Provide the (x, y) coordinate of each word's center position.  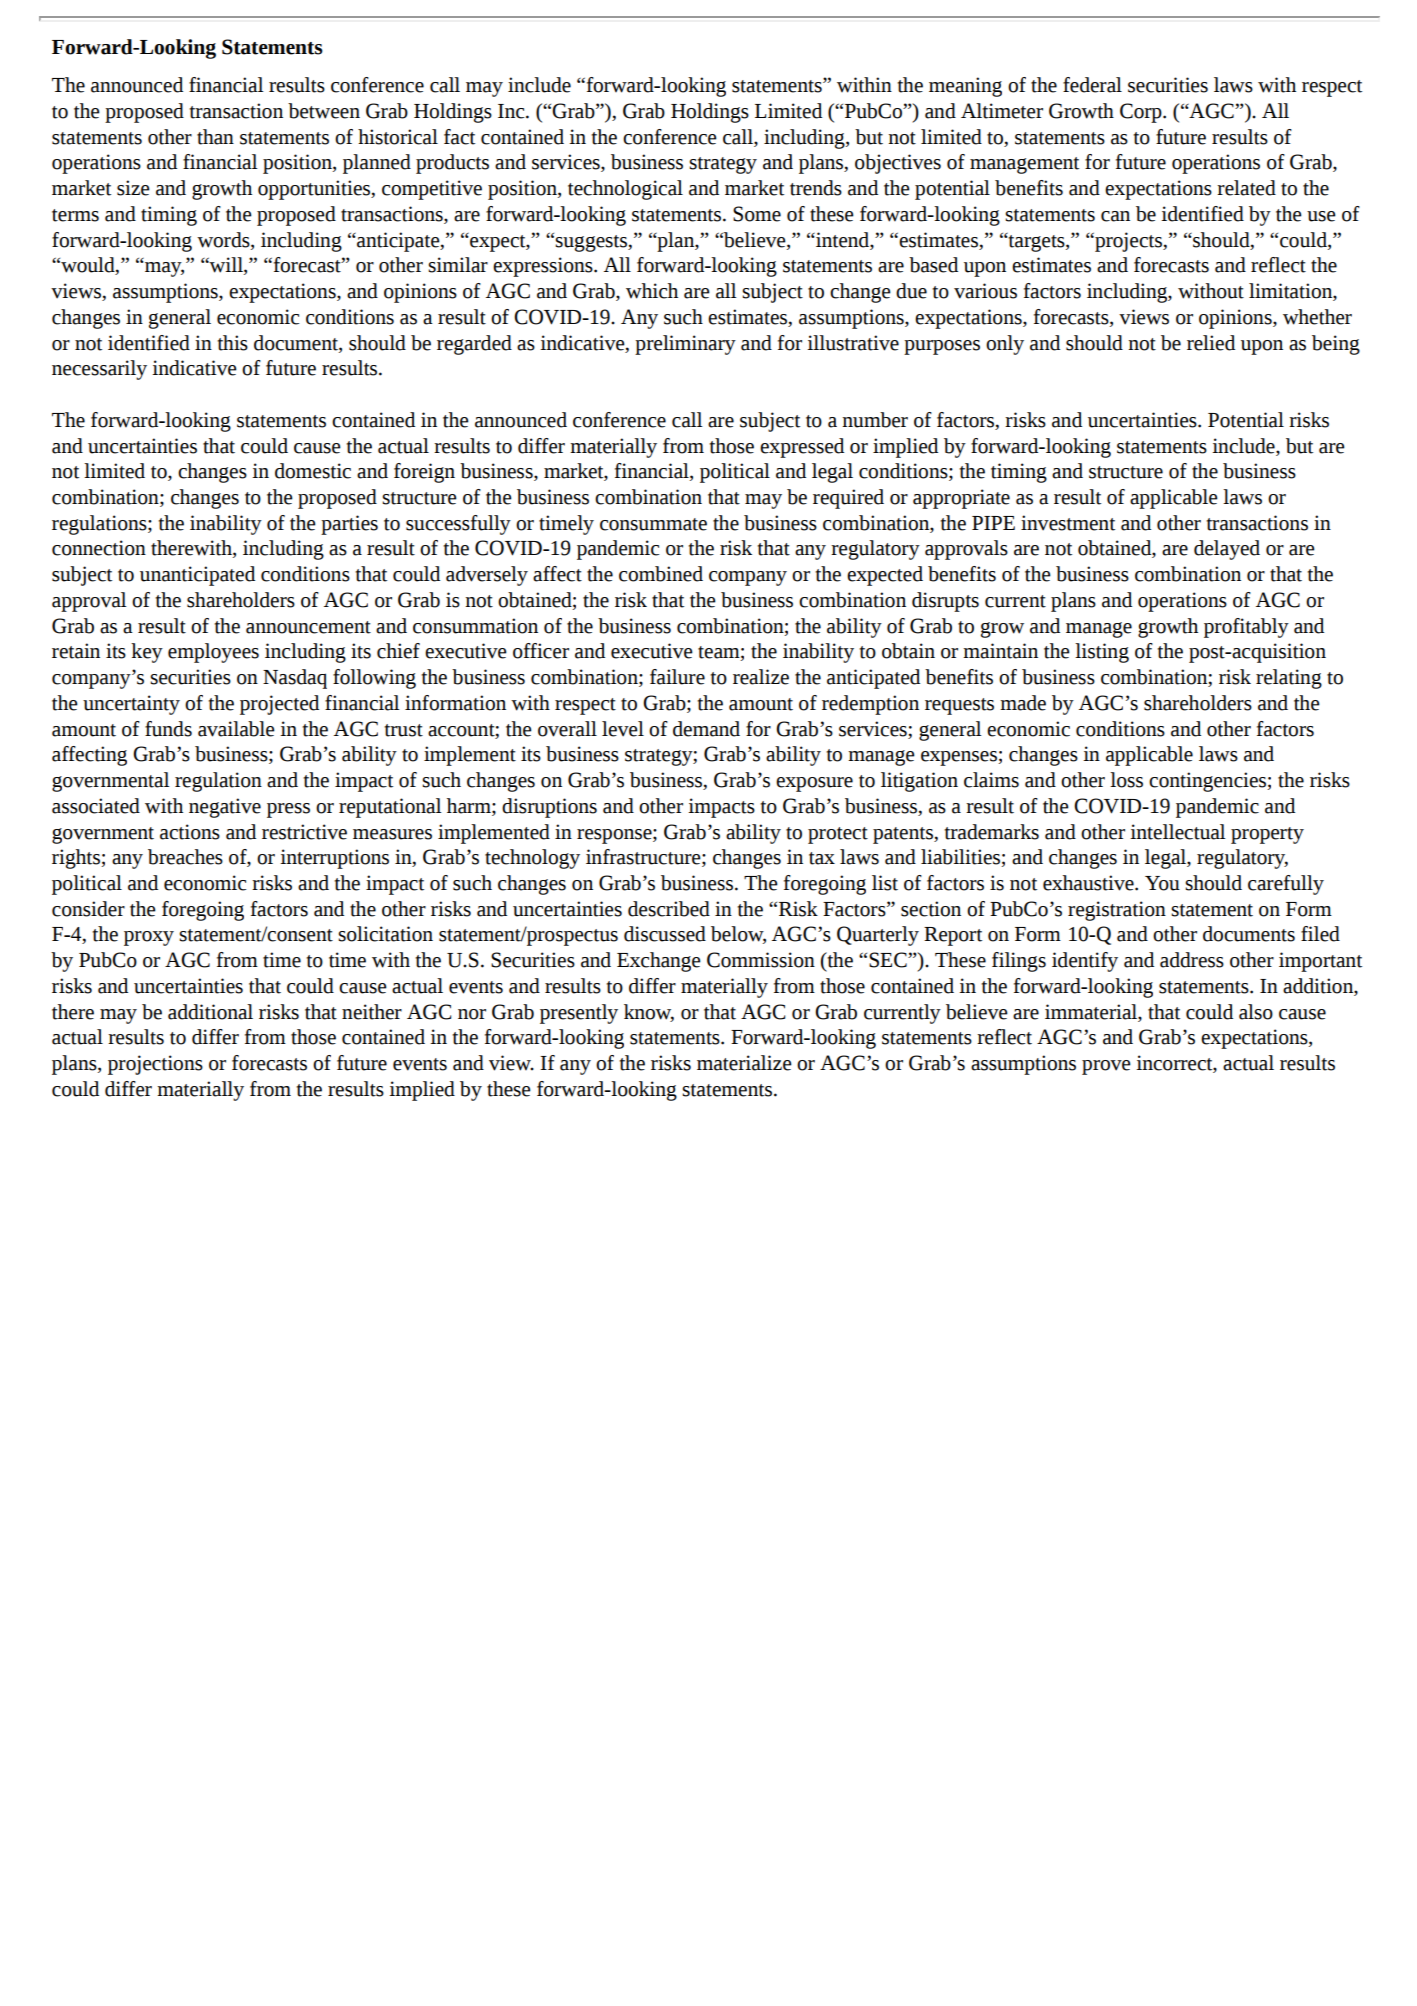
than (215, 137)
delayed (1227, 550)
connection (99, 548)
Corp (1142, 113)
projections (155, 1065)
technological (625, 190)
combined (661, 574)
